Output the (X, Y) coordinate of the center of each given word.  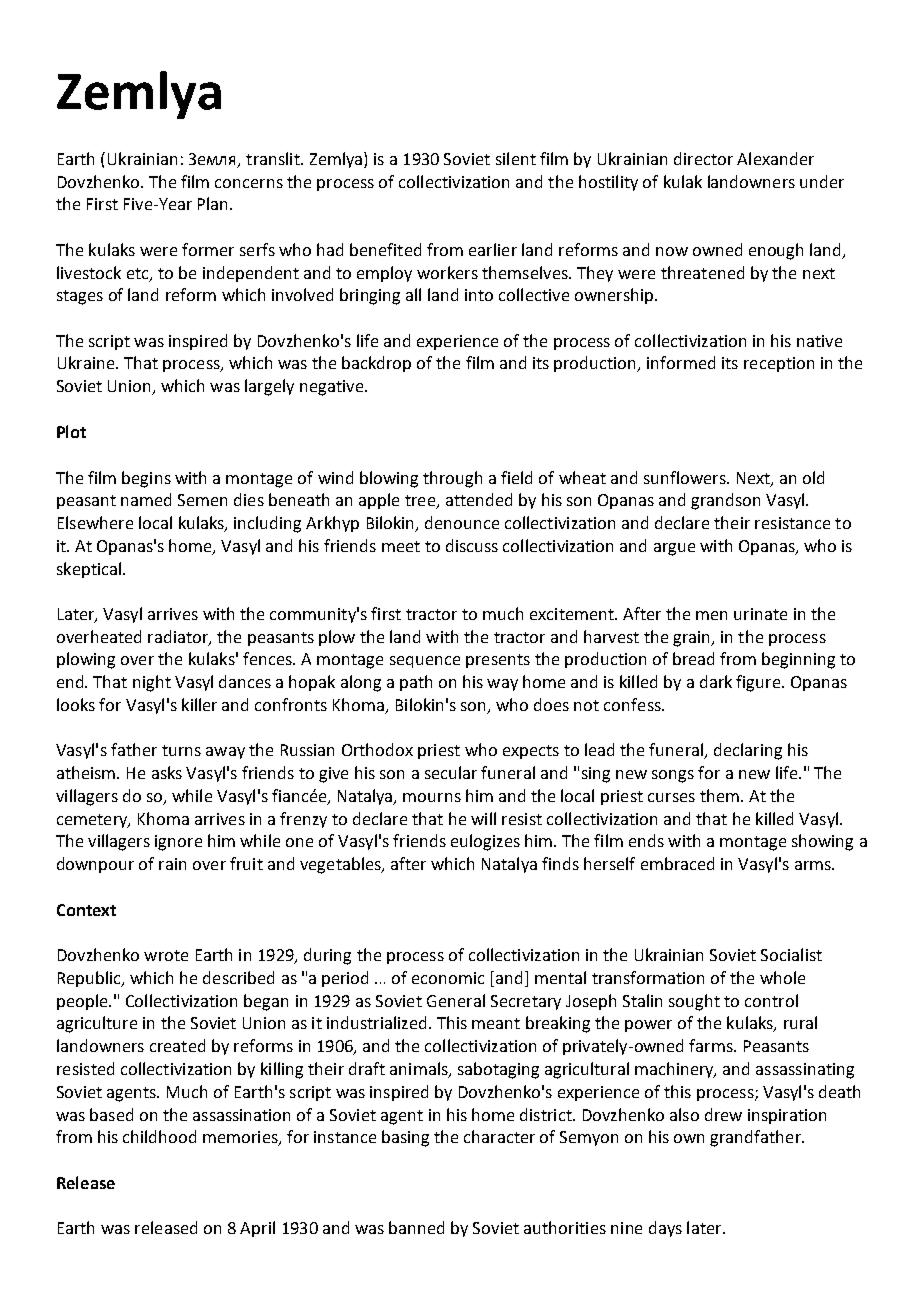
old (813, 477)
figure (759, 683)
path (416, 683)
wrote (166, 955)
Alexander (775, 158)
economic (448, 978)
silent (516, 158)
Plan (212, 203)
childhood (159, 1136)
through (452, 479)
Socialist (791, 954)
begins (146, 479)
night (152, 683)
